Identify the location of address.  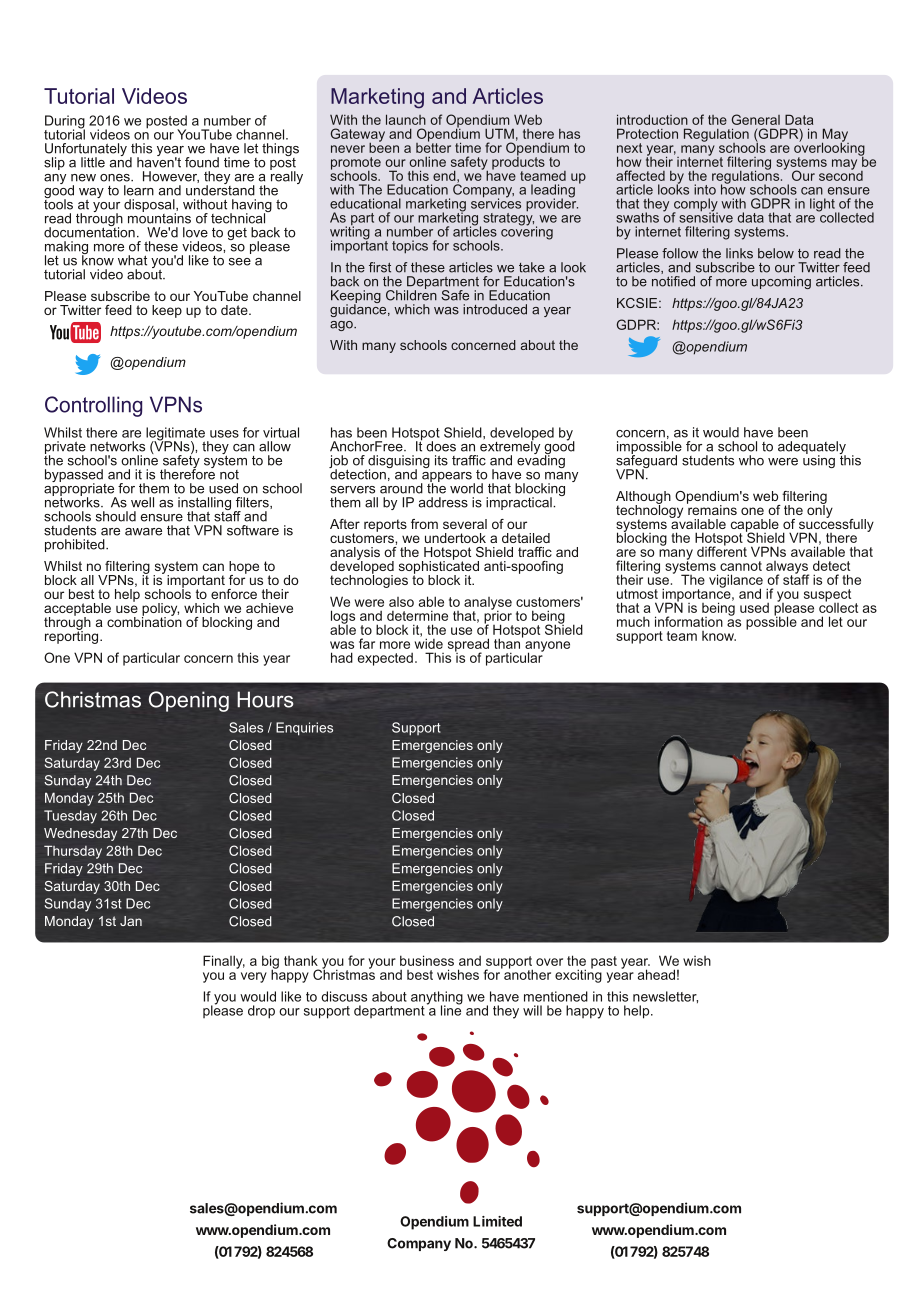
(443, 502).
